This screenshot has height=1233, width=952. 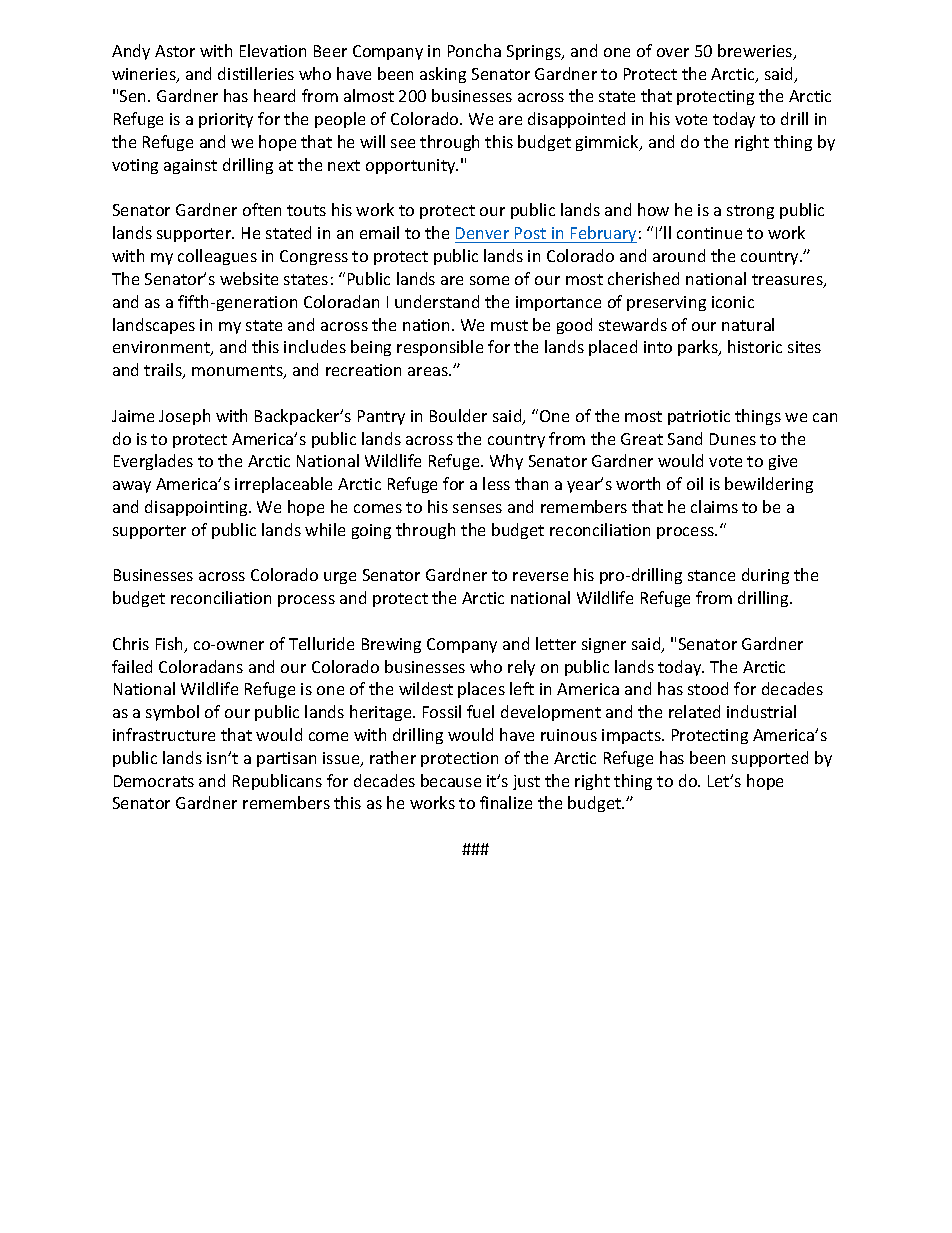 I want to click on disappointing, so click(x=197, y=508).
